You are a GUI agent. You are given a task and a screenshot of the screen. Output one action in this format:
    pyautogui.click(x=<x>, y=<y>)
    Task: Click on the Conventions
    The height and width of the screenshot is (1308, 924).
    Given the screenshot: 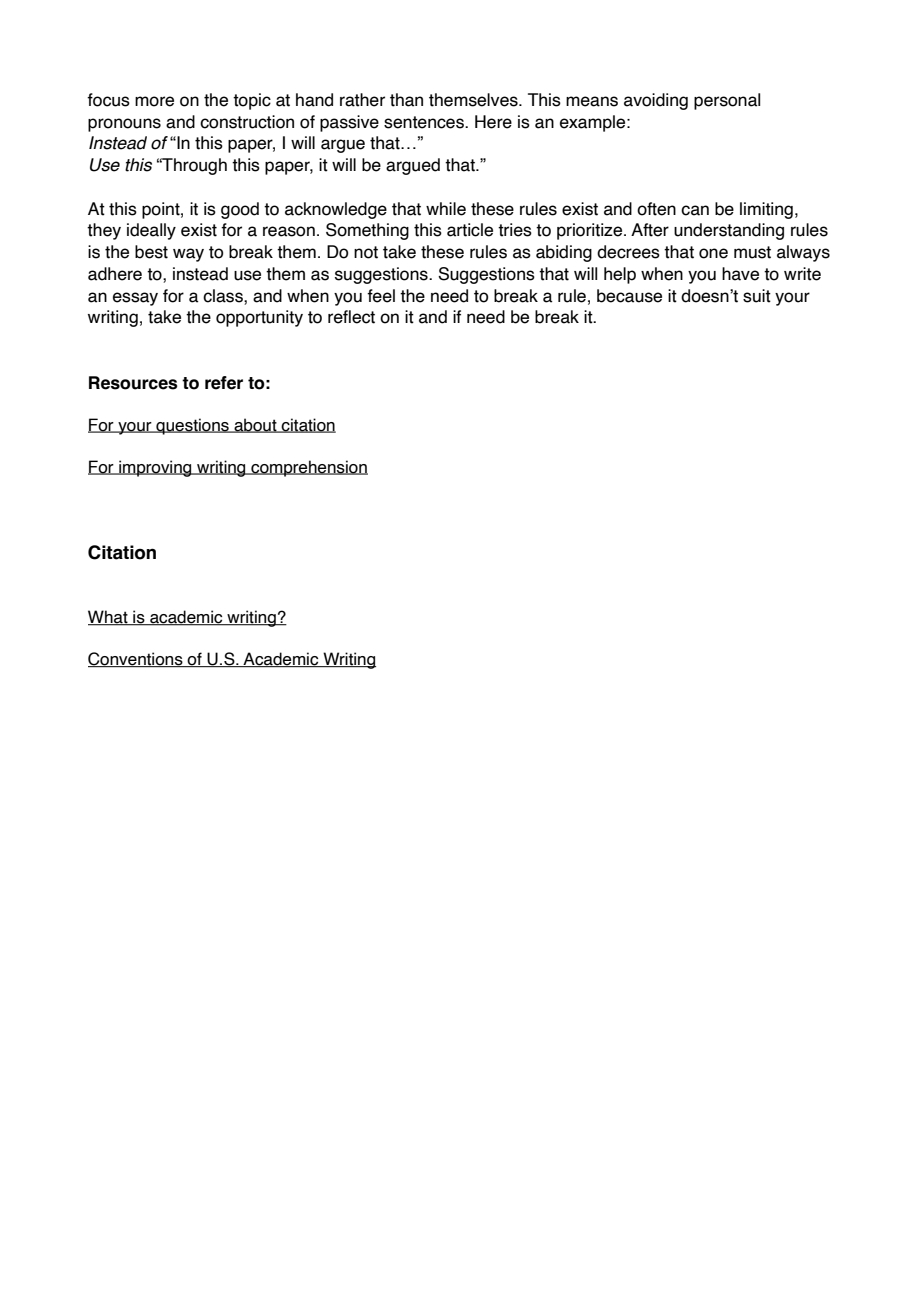 What is the action you would take?
    pyautogui.click(x=136, y=659)
